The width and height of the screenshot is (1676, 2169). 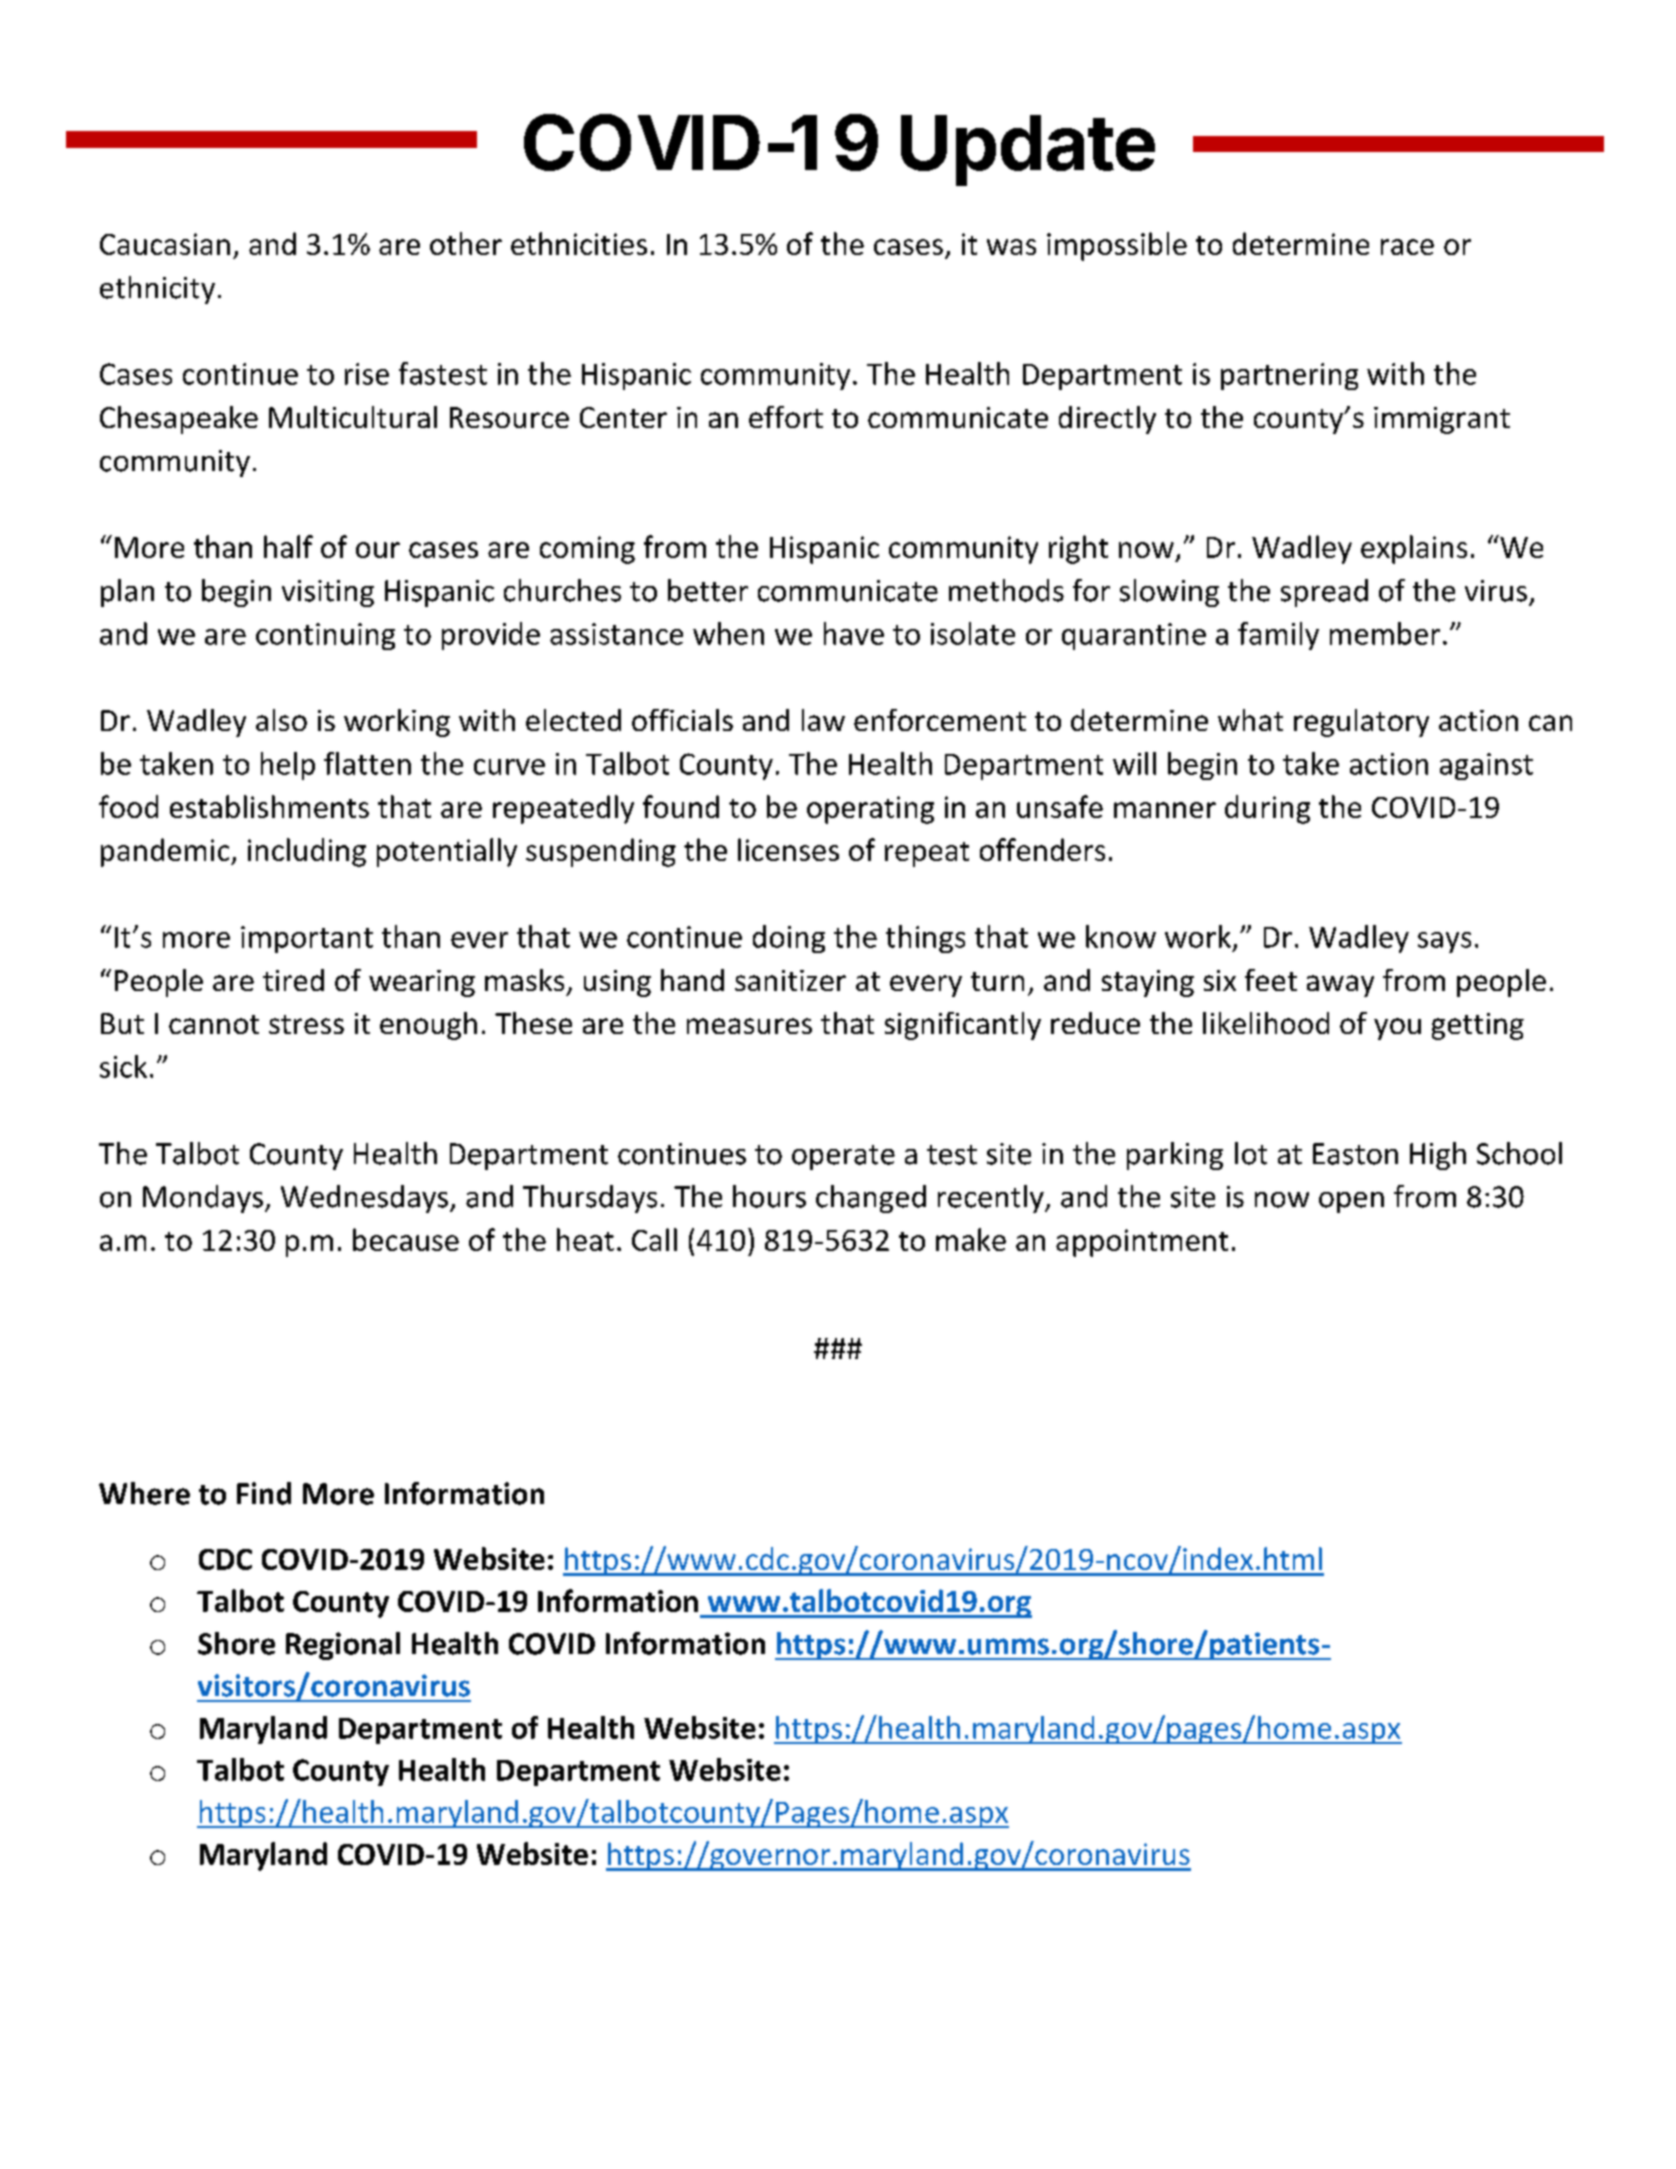 What do you see at coordinates (843, 1157) in the screenshot?
I see `operate` at bounding box center [843, 1157].
